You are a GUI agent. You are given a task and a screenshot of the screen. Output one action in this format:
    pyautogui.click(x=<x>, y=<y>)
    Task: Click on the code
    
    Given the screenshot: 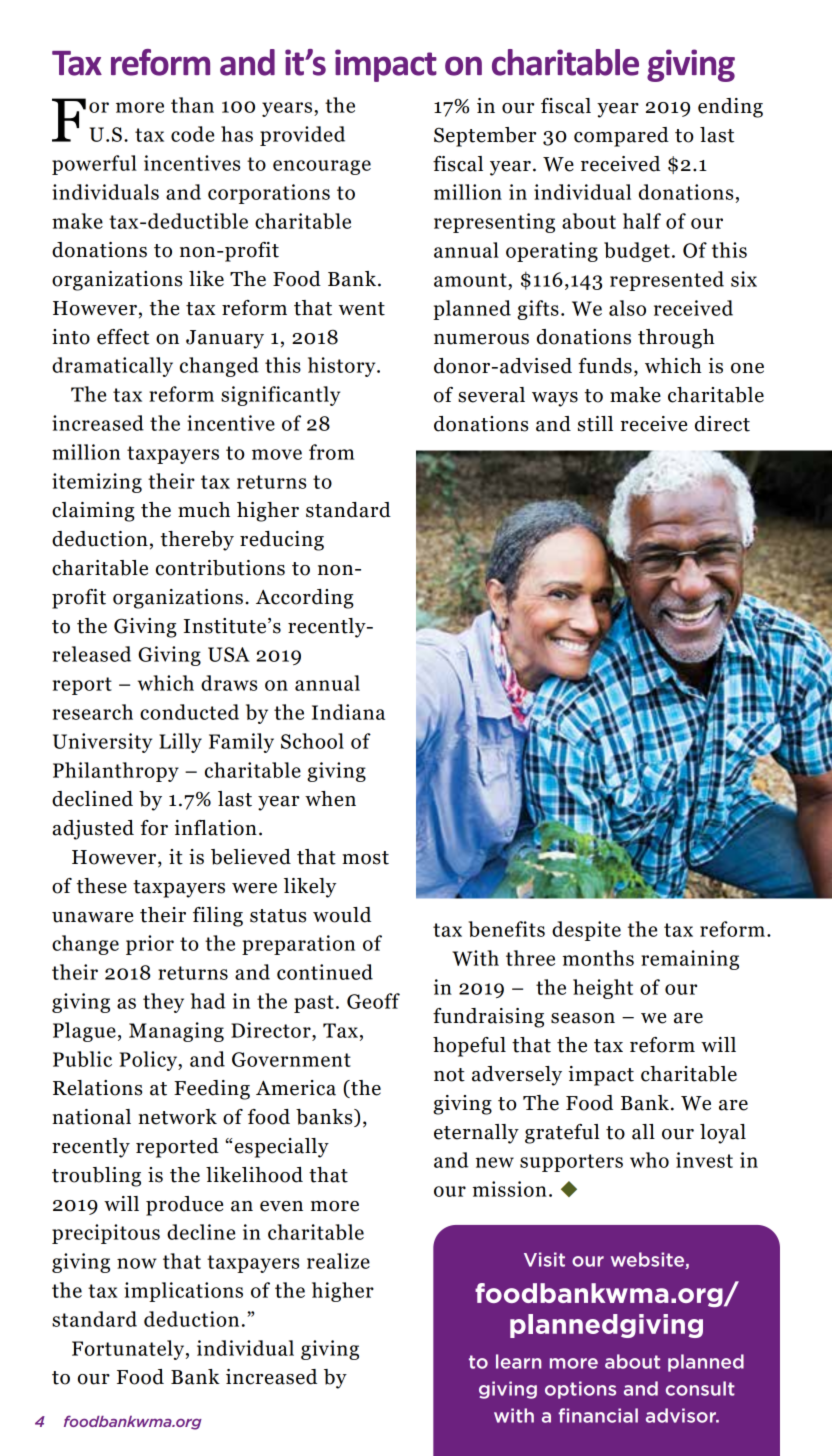 What is the action you would take?
    pyautogui.click(x=192, y=134)
